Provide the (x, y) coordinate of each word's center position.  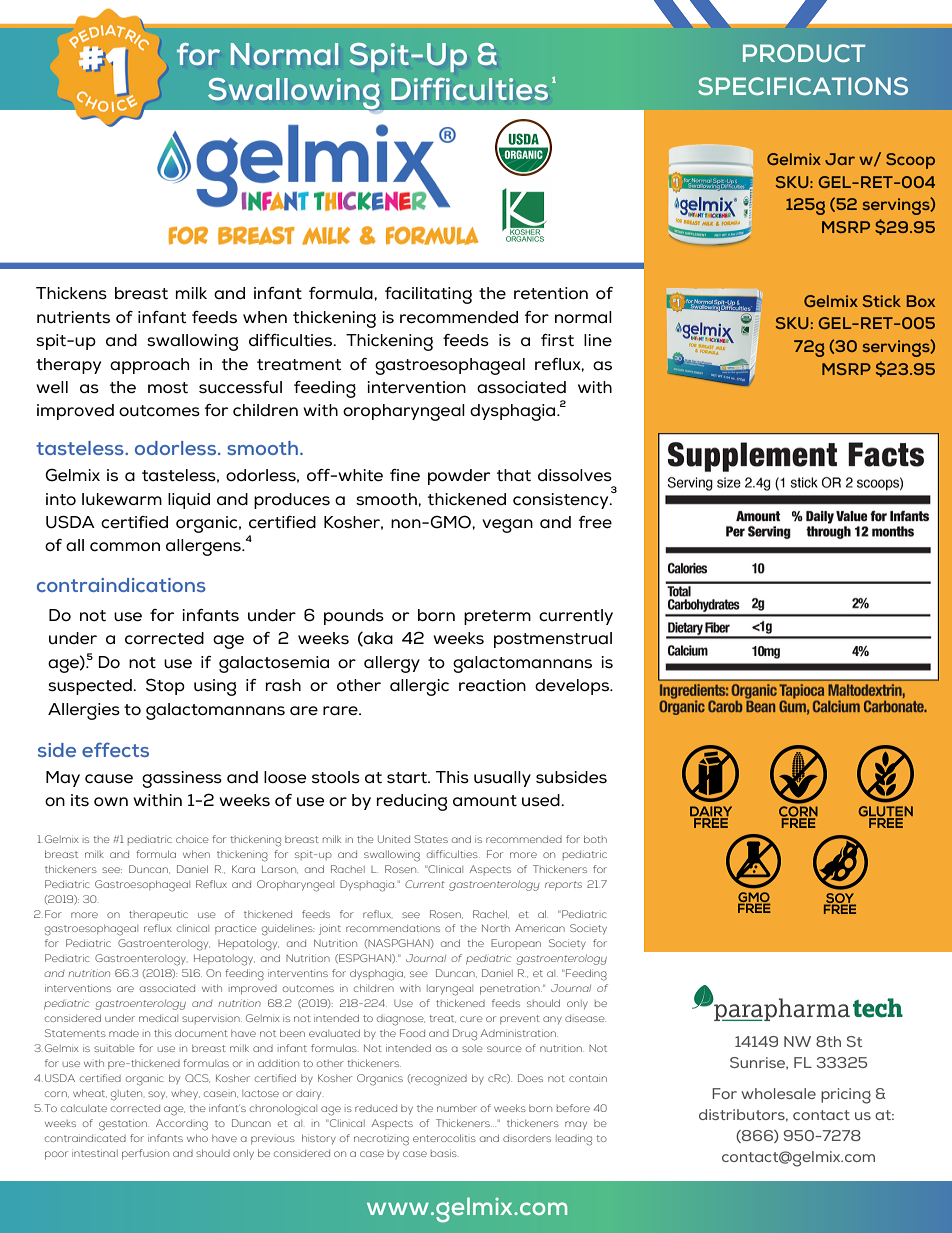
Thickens (71, 293)
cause (109, 779)
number (457, 1108)
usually (502, 779)
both (595, 839)
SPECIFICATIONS (803, 86)
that (514, 475)
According (182, 1125)
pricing (846, 1096)
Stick (882, 301)
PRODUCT (804, 53)
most (168, 388)
